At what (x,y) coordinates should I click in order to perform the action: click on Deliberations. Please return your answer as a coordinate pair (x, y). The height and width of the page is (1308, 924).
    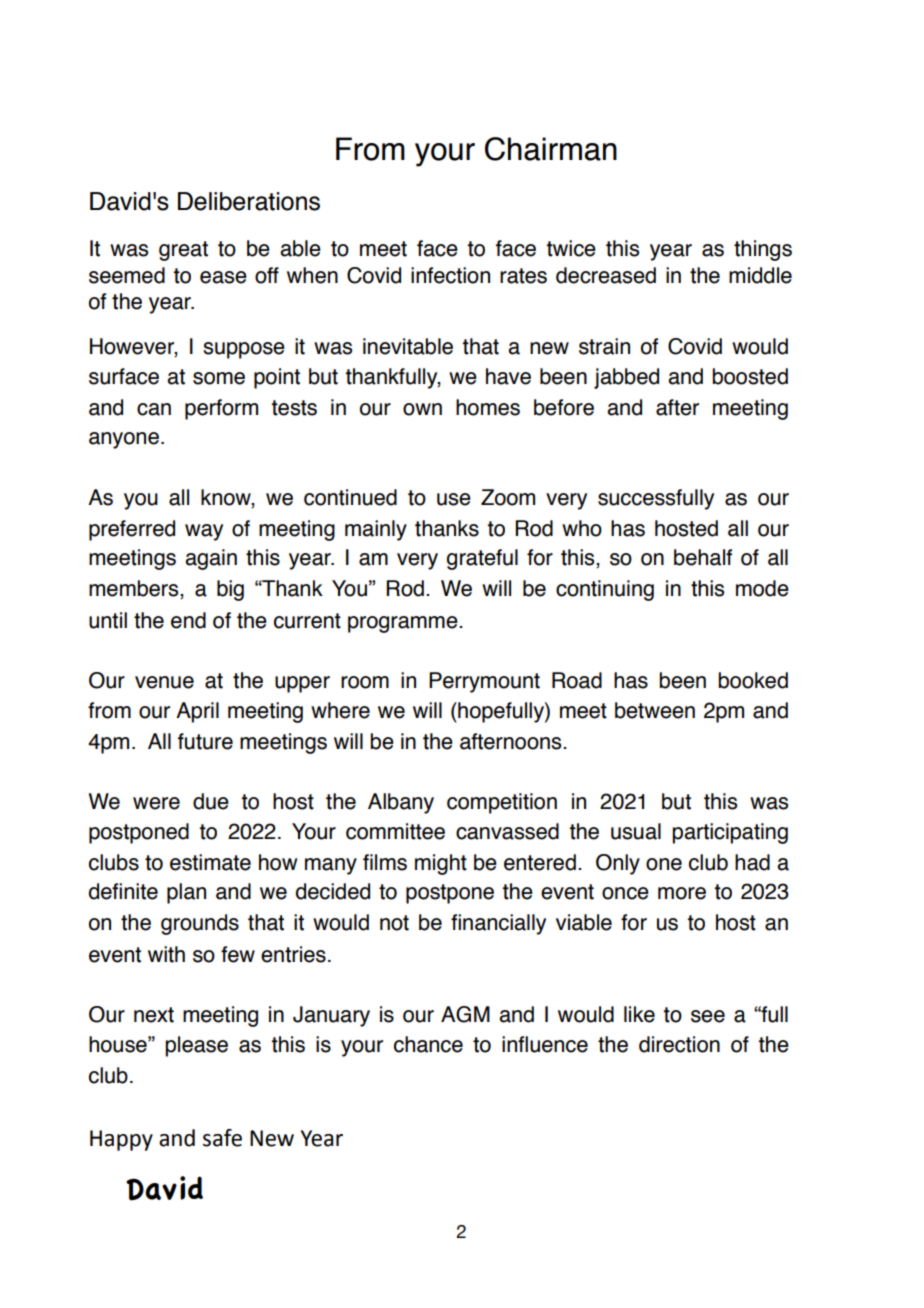
    Looking at the image, I should click on (249, 201).
